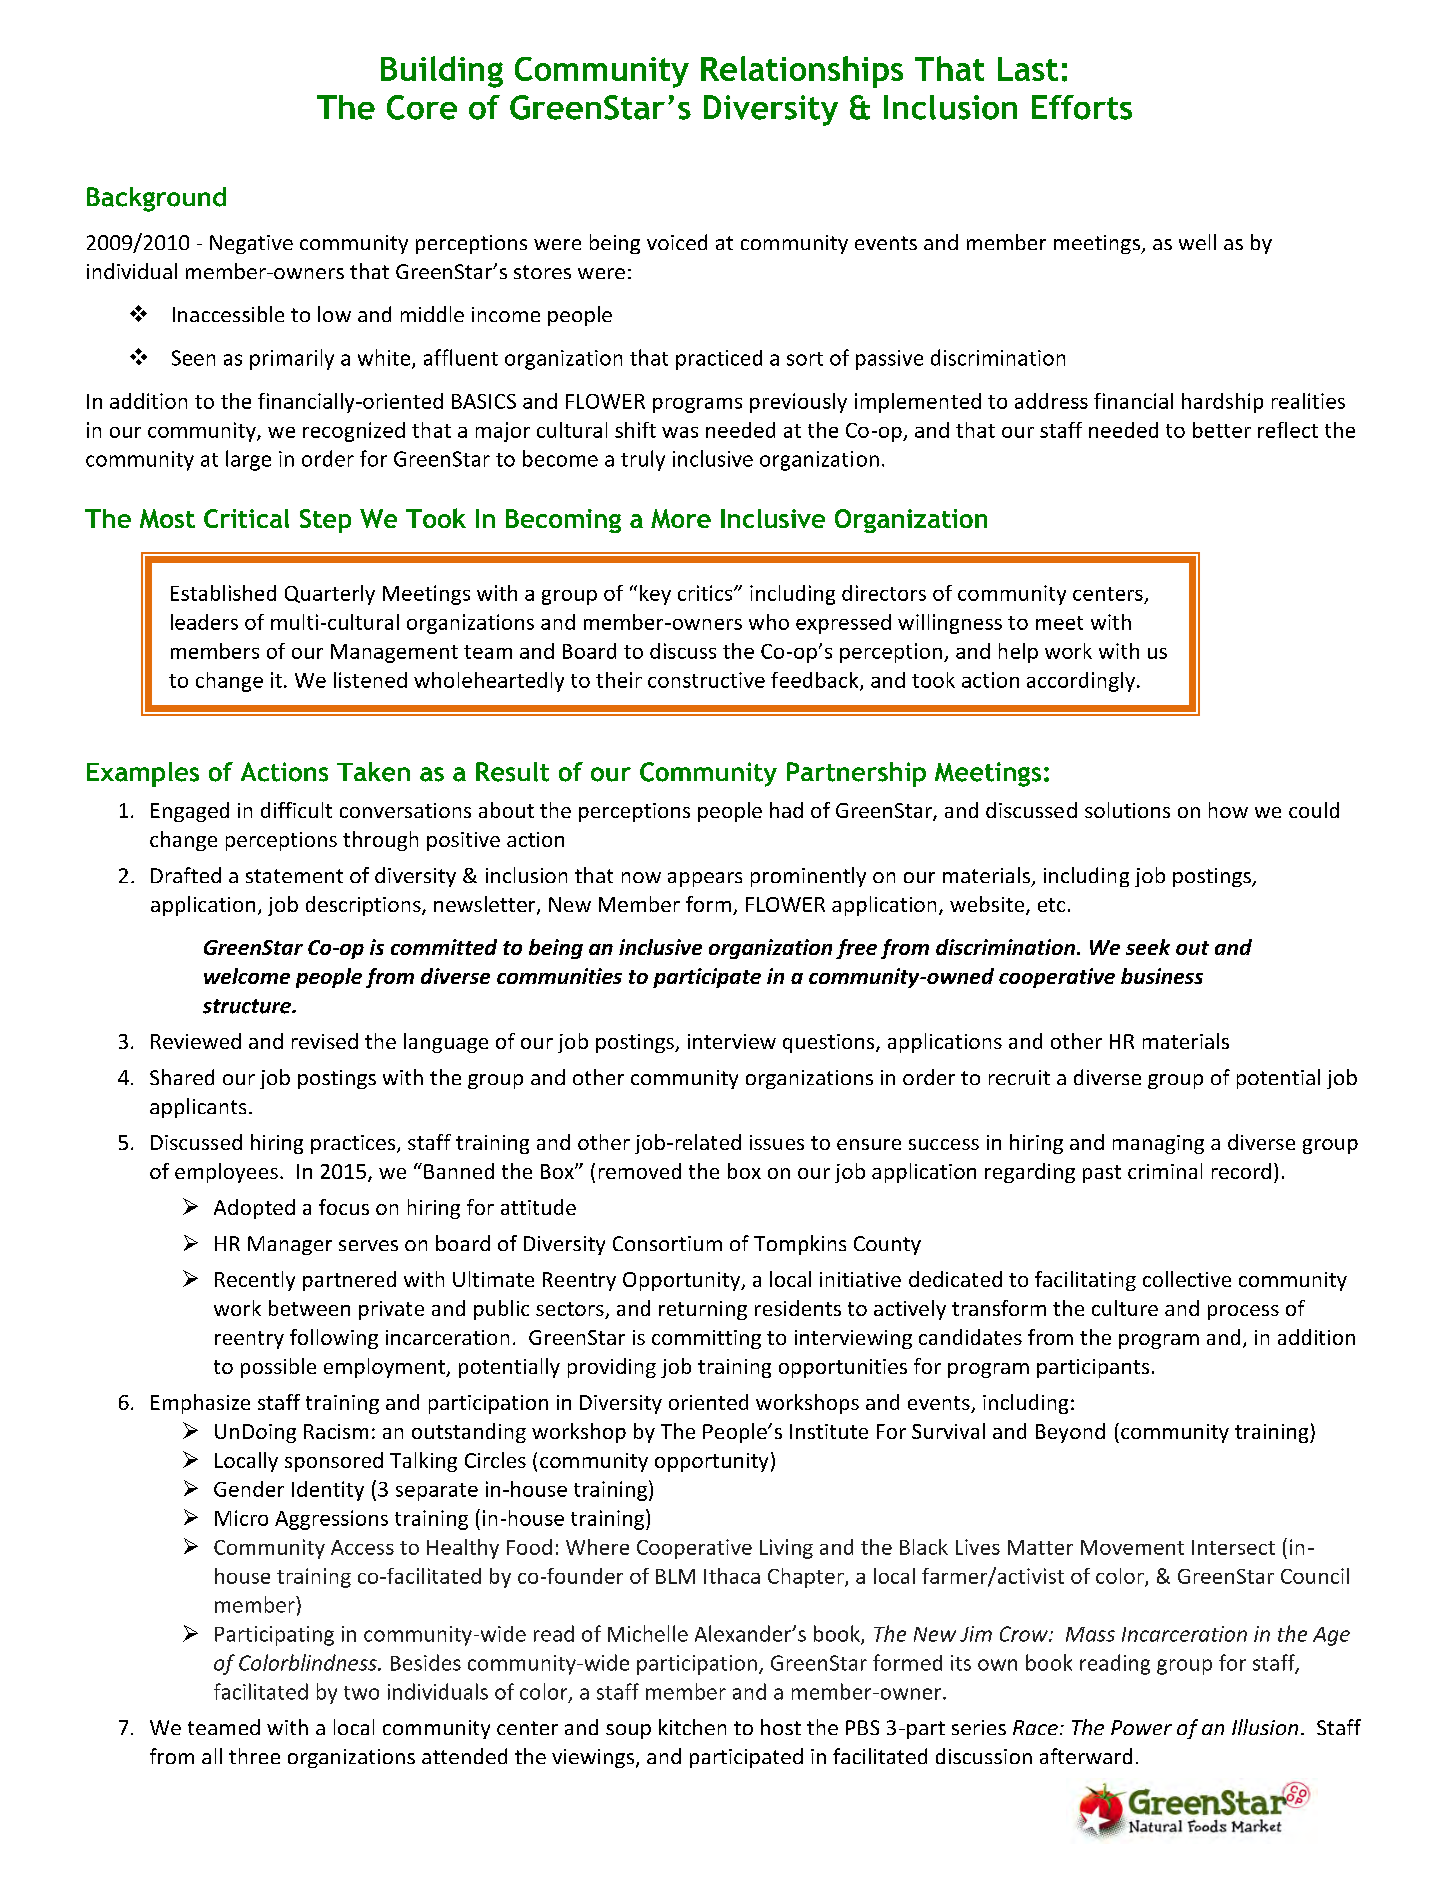 The height and width of the screenshot is (1877, 1450). What do you see at coordinates (802, 72) in the screenshot?
I see `Relationships` at bounding box center [802, 72].
